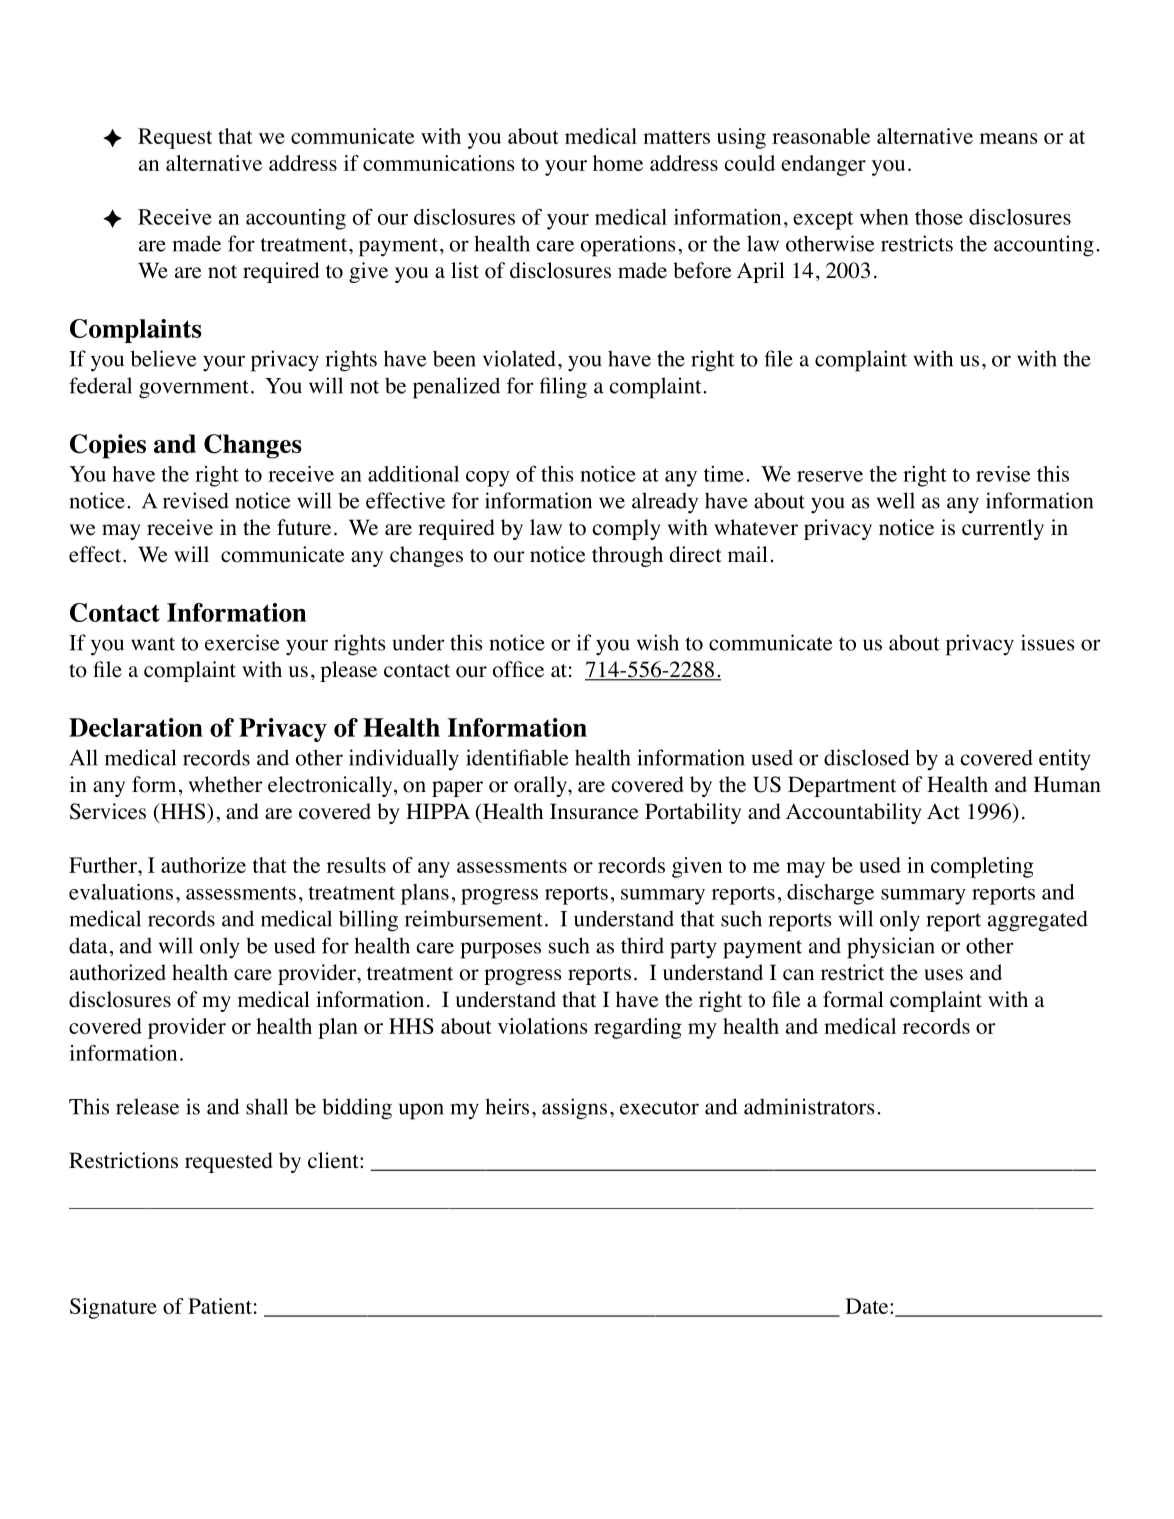 This page has width=1174, height=1519. What do you see at coordinates (220, 1306) in the page?
I see `Patient` at bounding box center [220, 1306].
